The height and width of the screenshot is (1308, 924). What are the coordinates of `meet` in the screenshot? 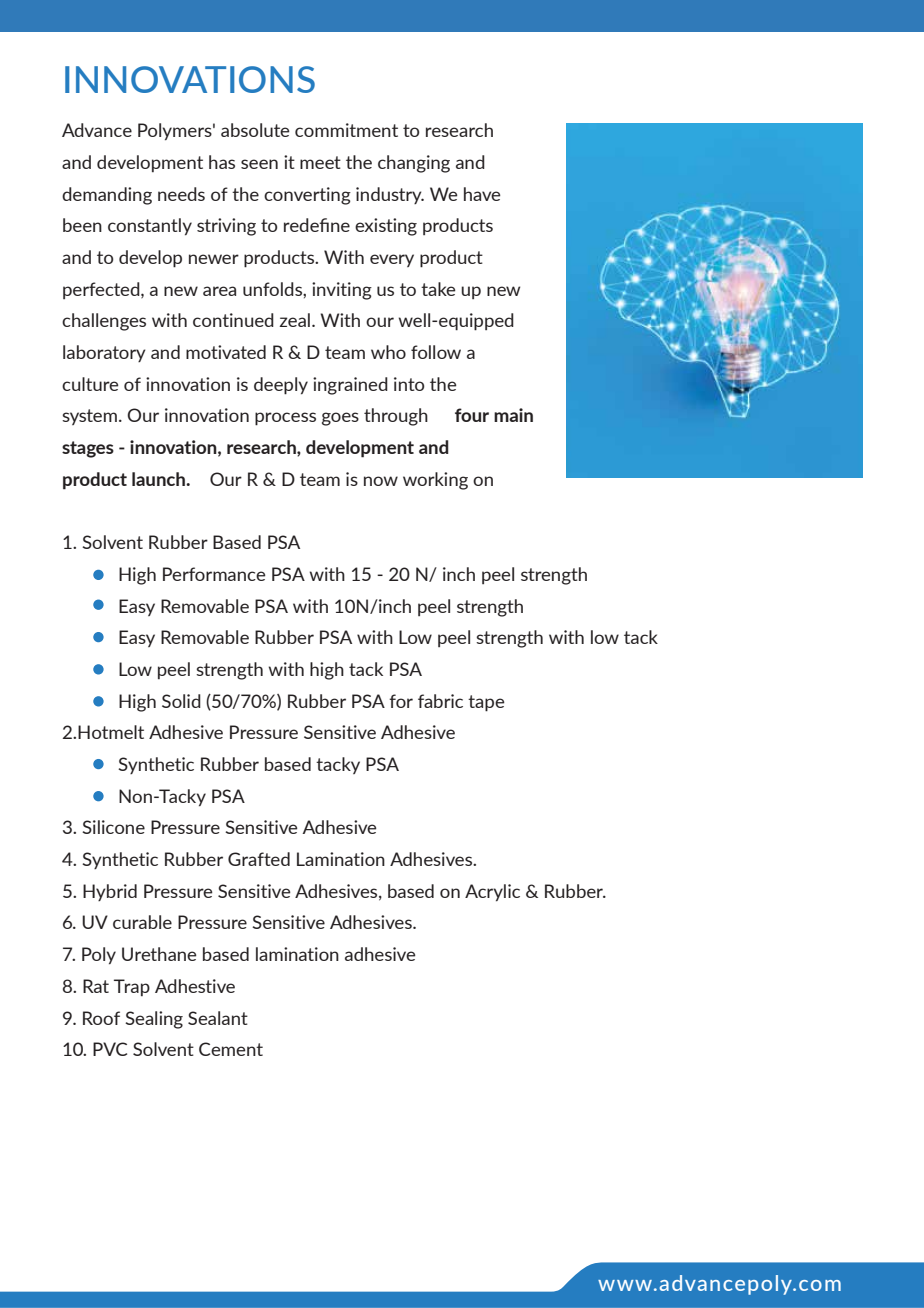 It's located at (320, 162).
